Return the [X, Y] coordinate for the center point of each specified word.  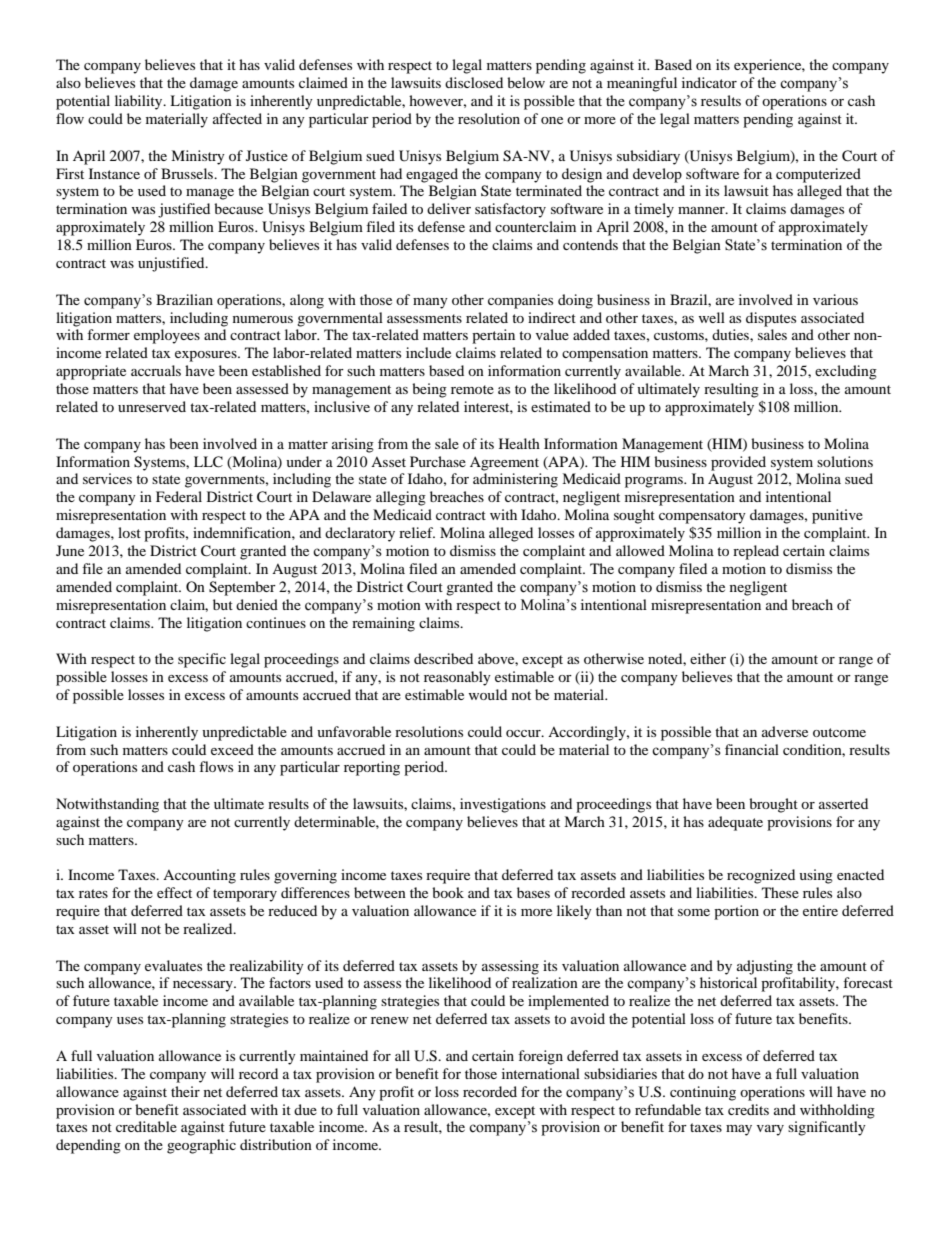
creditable [146, 1126]
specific [202, 660]
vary [770, 1130]
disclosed [474, 82]
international [541, 1073]
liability [140, 102]
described [443, 658]
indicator [709, 82]
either [708, 658]
